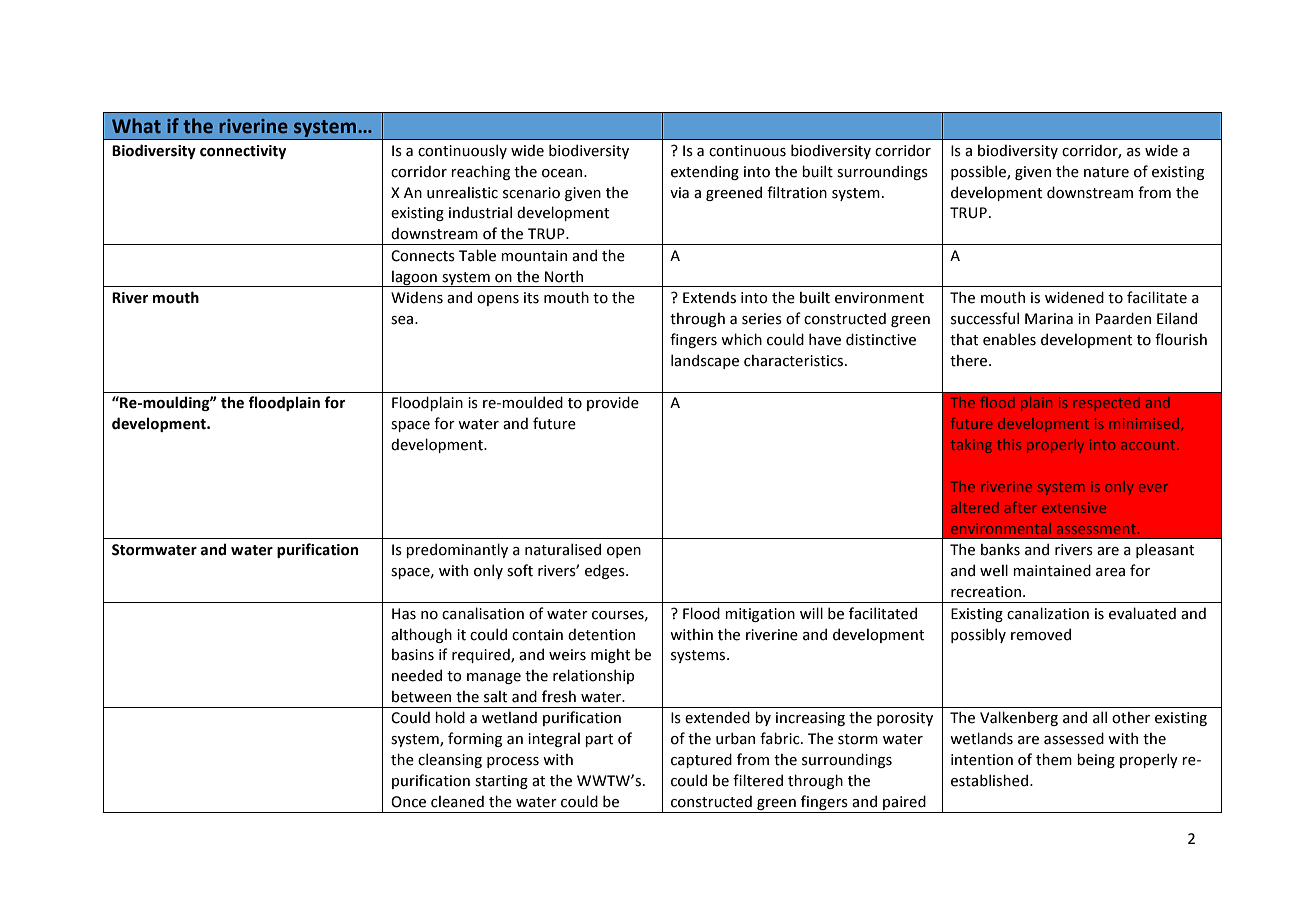  Describe the element at coordinates (1054, 759) in the image. I see `them` at that location.
